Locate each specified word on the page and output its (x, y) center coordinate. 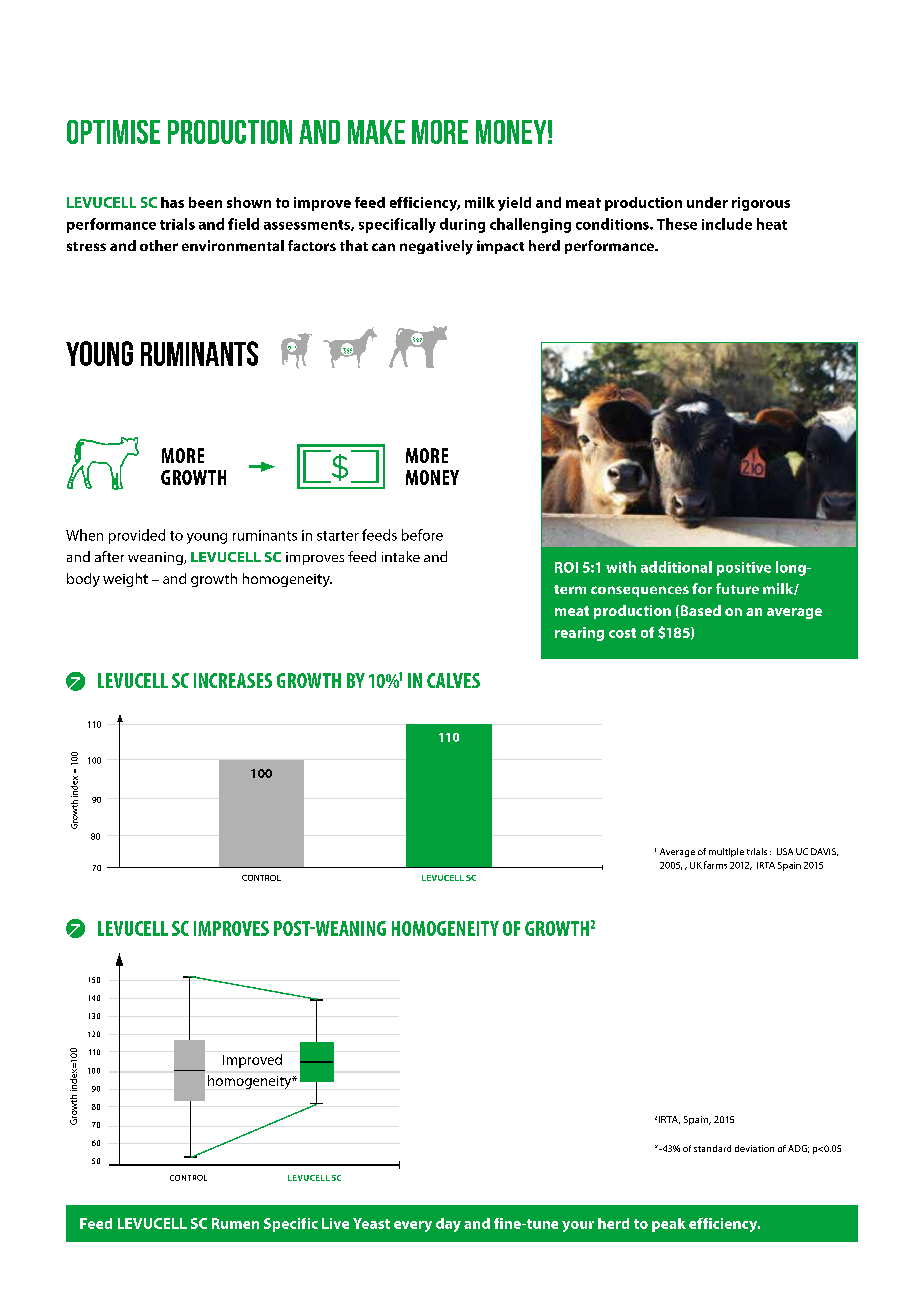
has (172, 202)
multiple (726, 852)
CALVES (453, 680)
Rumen (235, 1223)
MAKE (376, 132)
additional (676, 567)
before (422, 535)
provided (137, 536)
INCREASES (233, 680)
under (707, 202)
